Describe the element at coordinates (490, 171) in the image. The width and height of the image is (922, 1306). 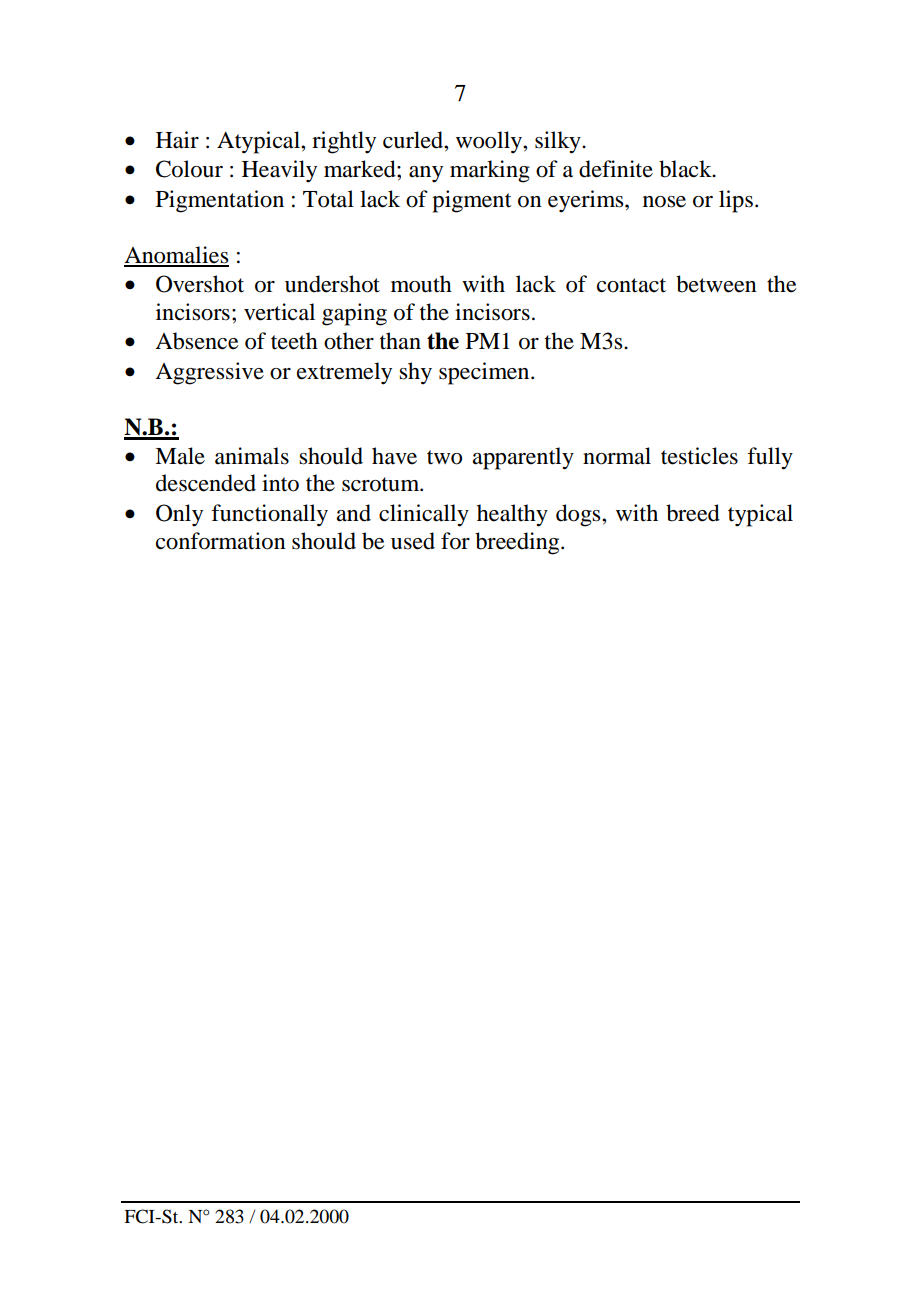
I see `marking` at that location.
